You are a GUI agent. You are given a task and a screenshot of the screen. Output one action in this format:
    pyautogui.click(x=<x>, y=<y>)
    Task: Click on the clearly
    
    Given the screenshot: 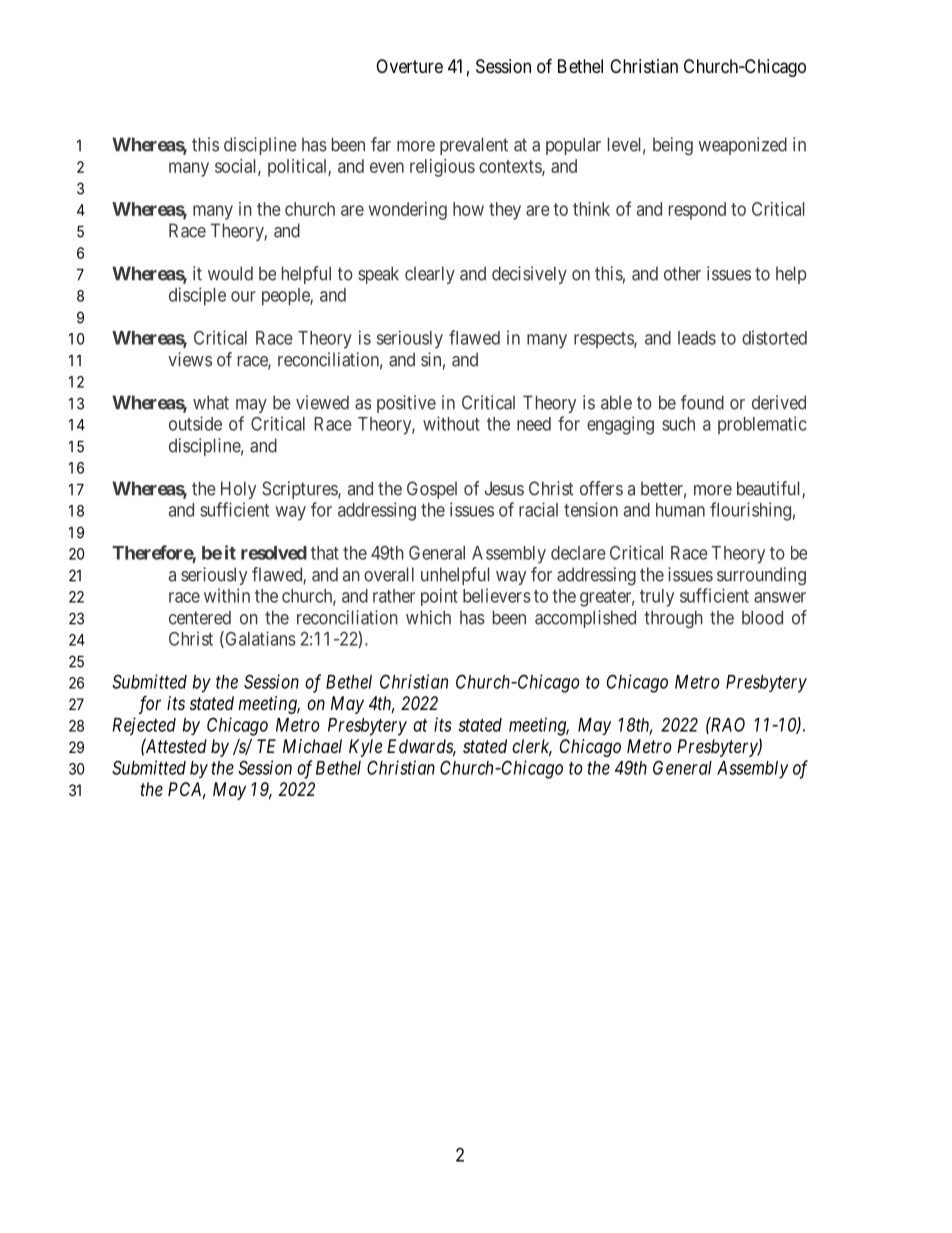 What is the action you would take?
    pyautogui.click(x=430, y=275)
